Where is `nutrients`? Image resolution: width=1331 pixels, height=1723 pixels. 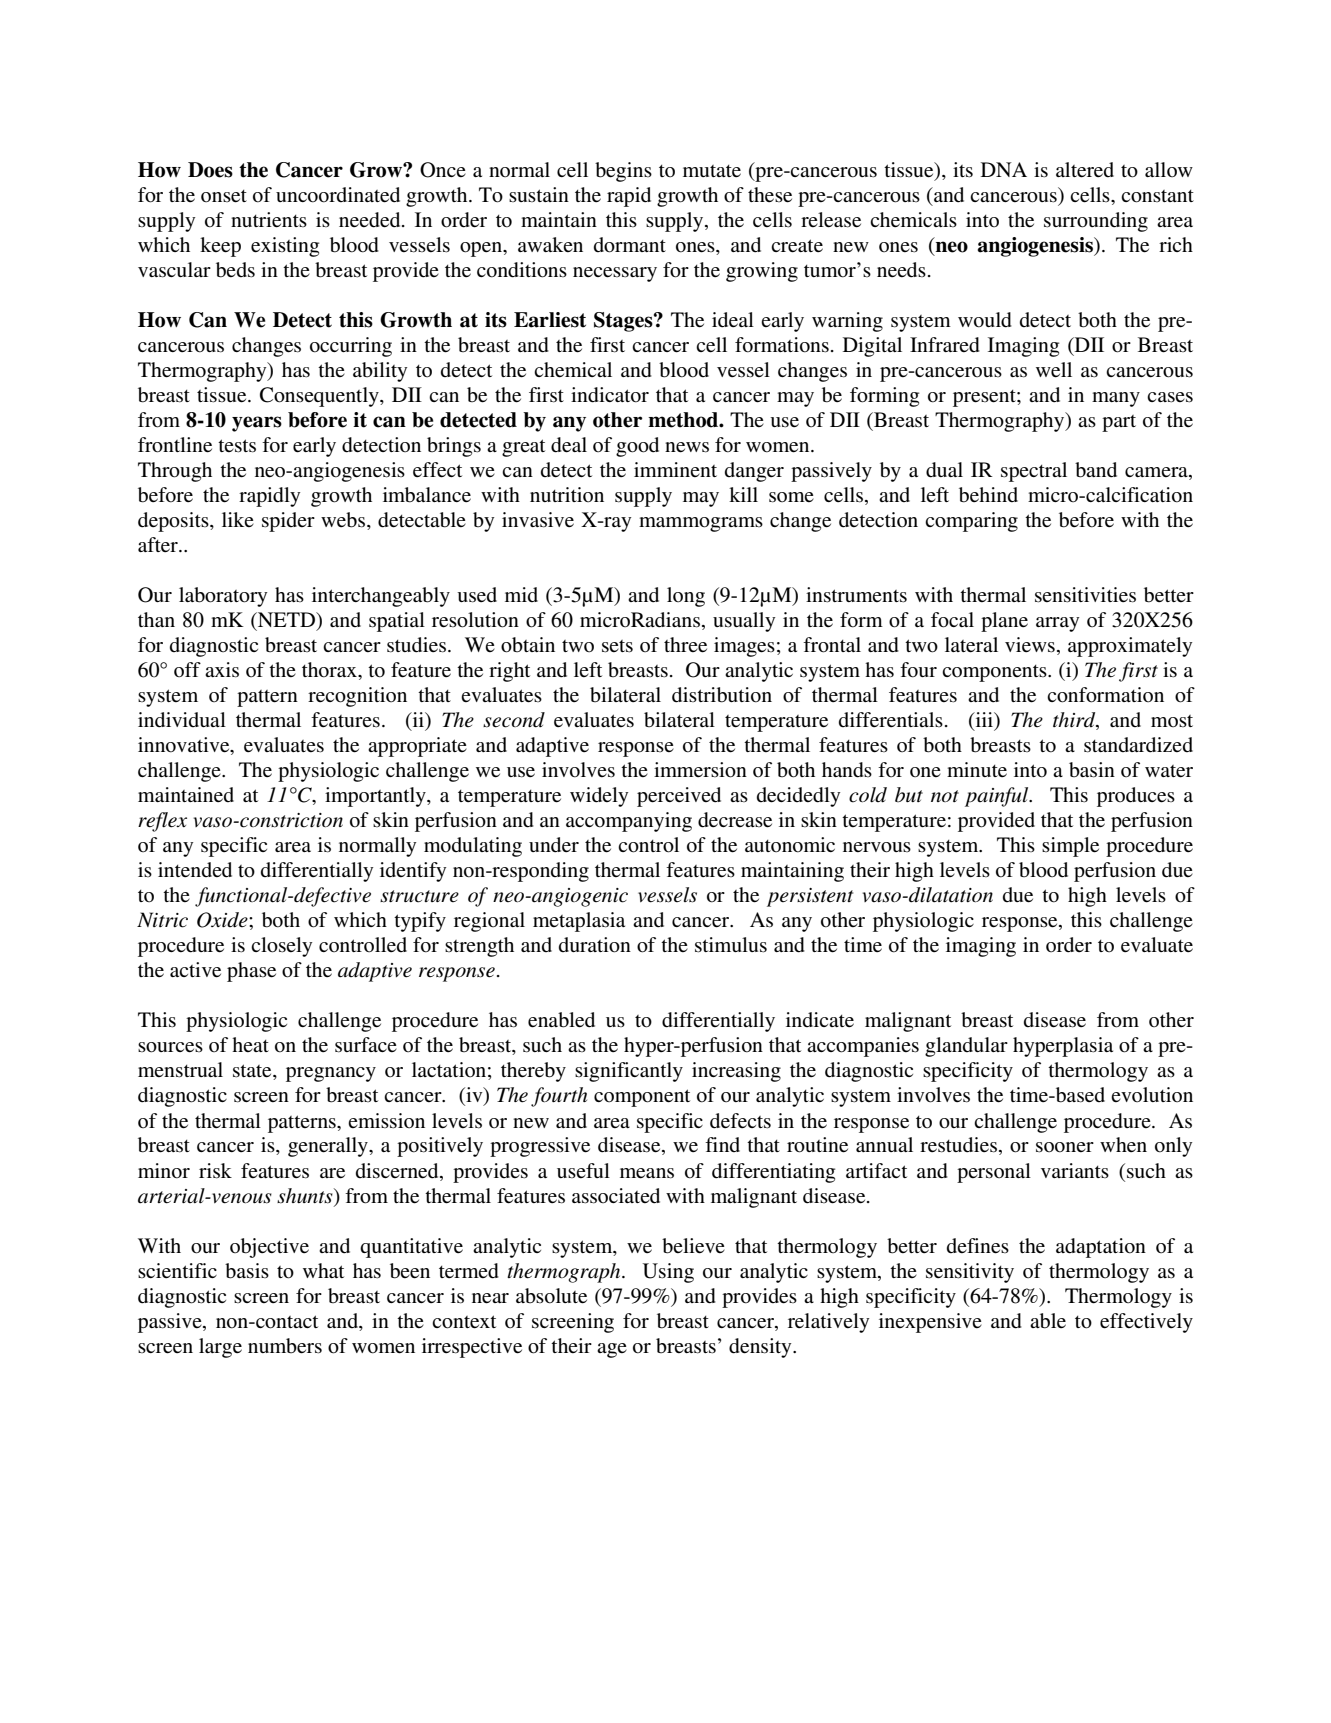
nutrients is located at coordinates (269, 220).
